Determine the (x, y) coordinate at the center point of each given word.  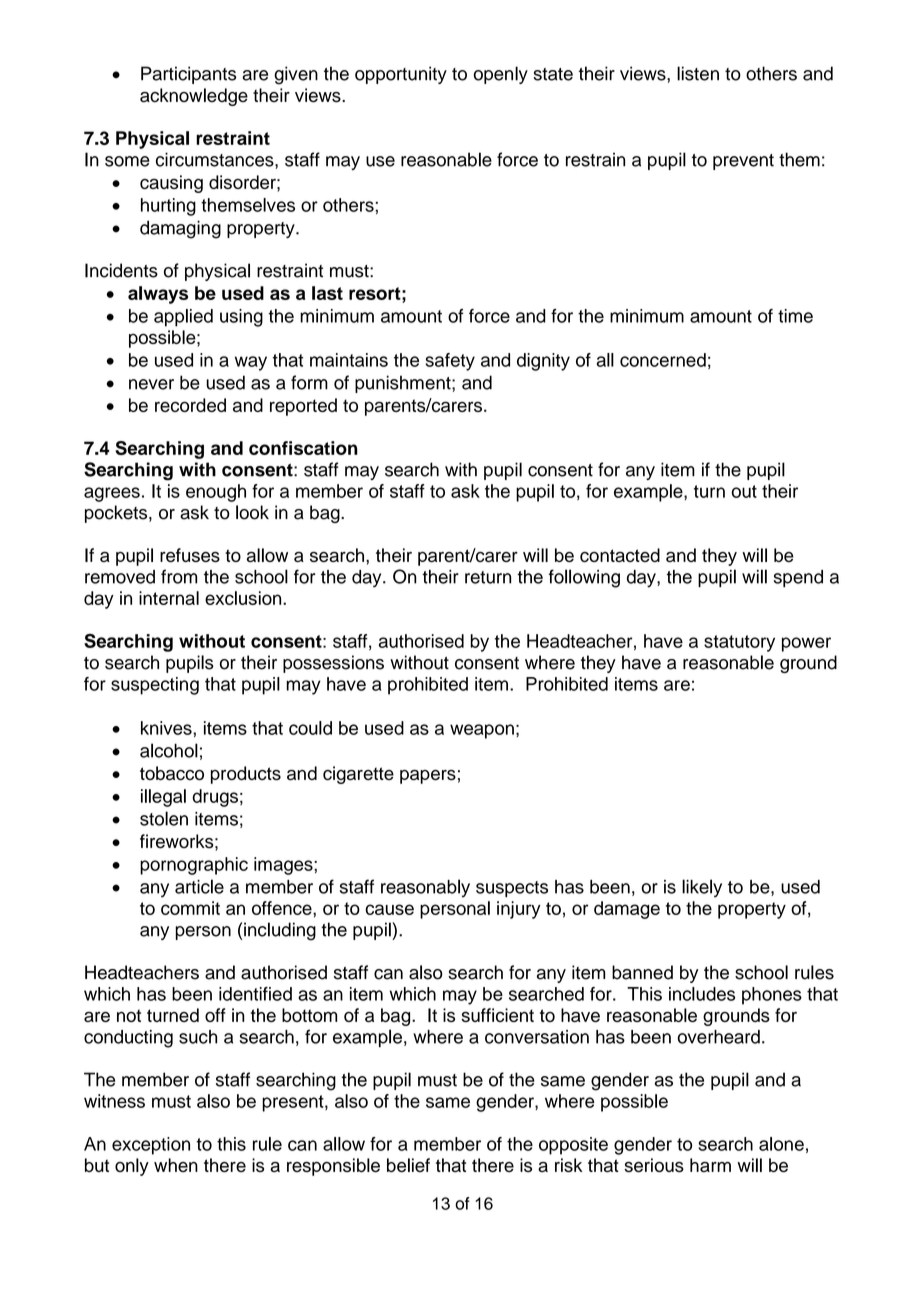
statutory (739, 643)
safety (450, 362)
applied (183, 318)
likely (702, 888)
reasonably (425, 888)
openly (501, 75)
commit (190, 908)
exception (151, 1146)
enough (216, 493)
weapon (482, 731)
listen (698, 73)
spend (798, 578)
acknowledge (194, 97)
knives (167, 728)
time (795, 316)
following (584, 578)
